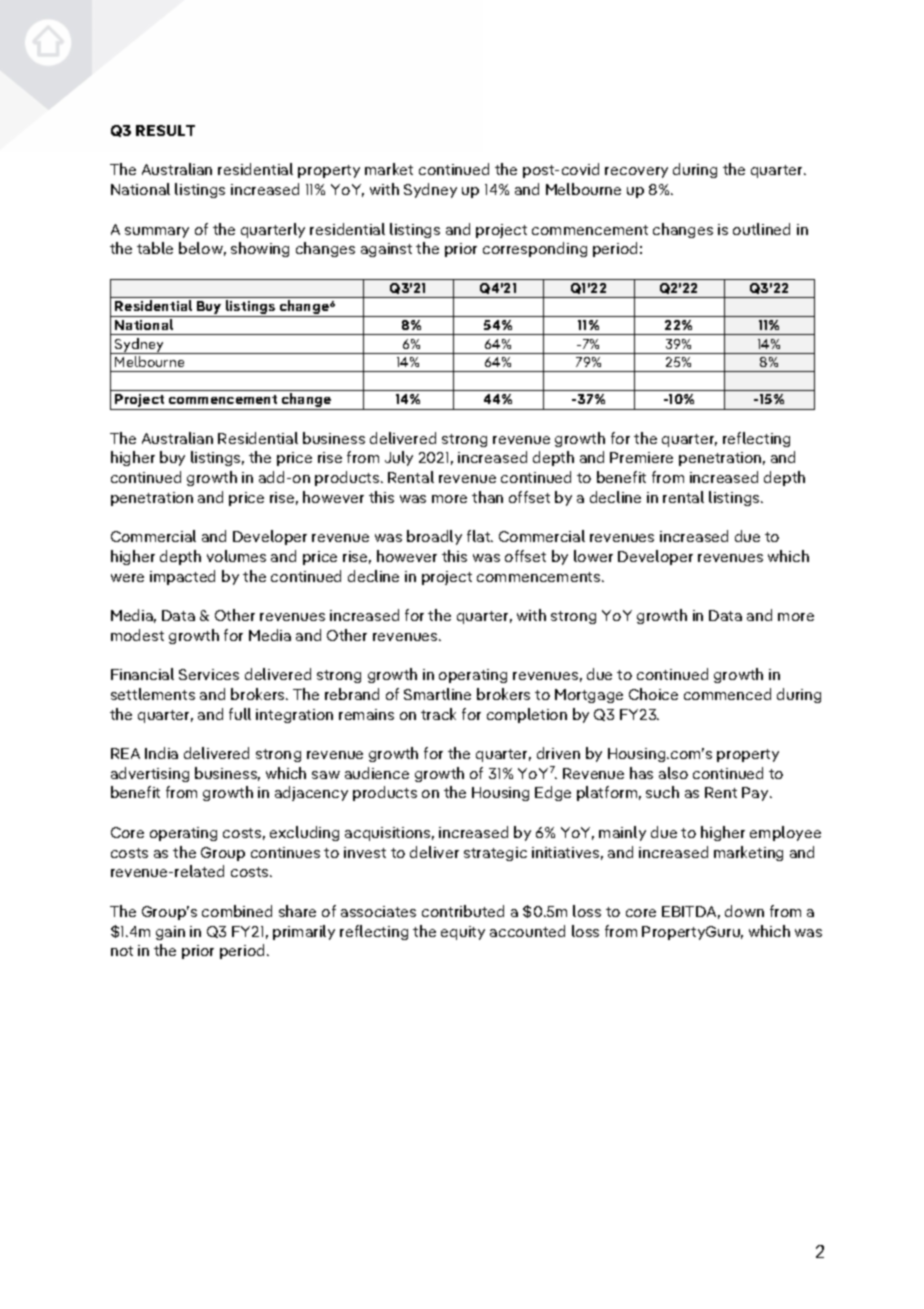 The width and height of the screenshot is (924, 1309). I want to click on lower, so click(593, 556).
